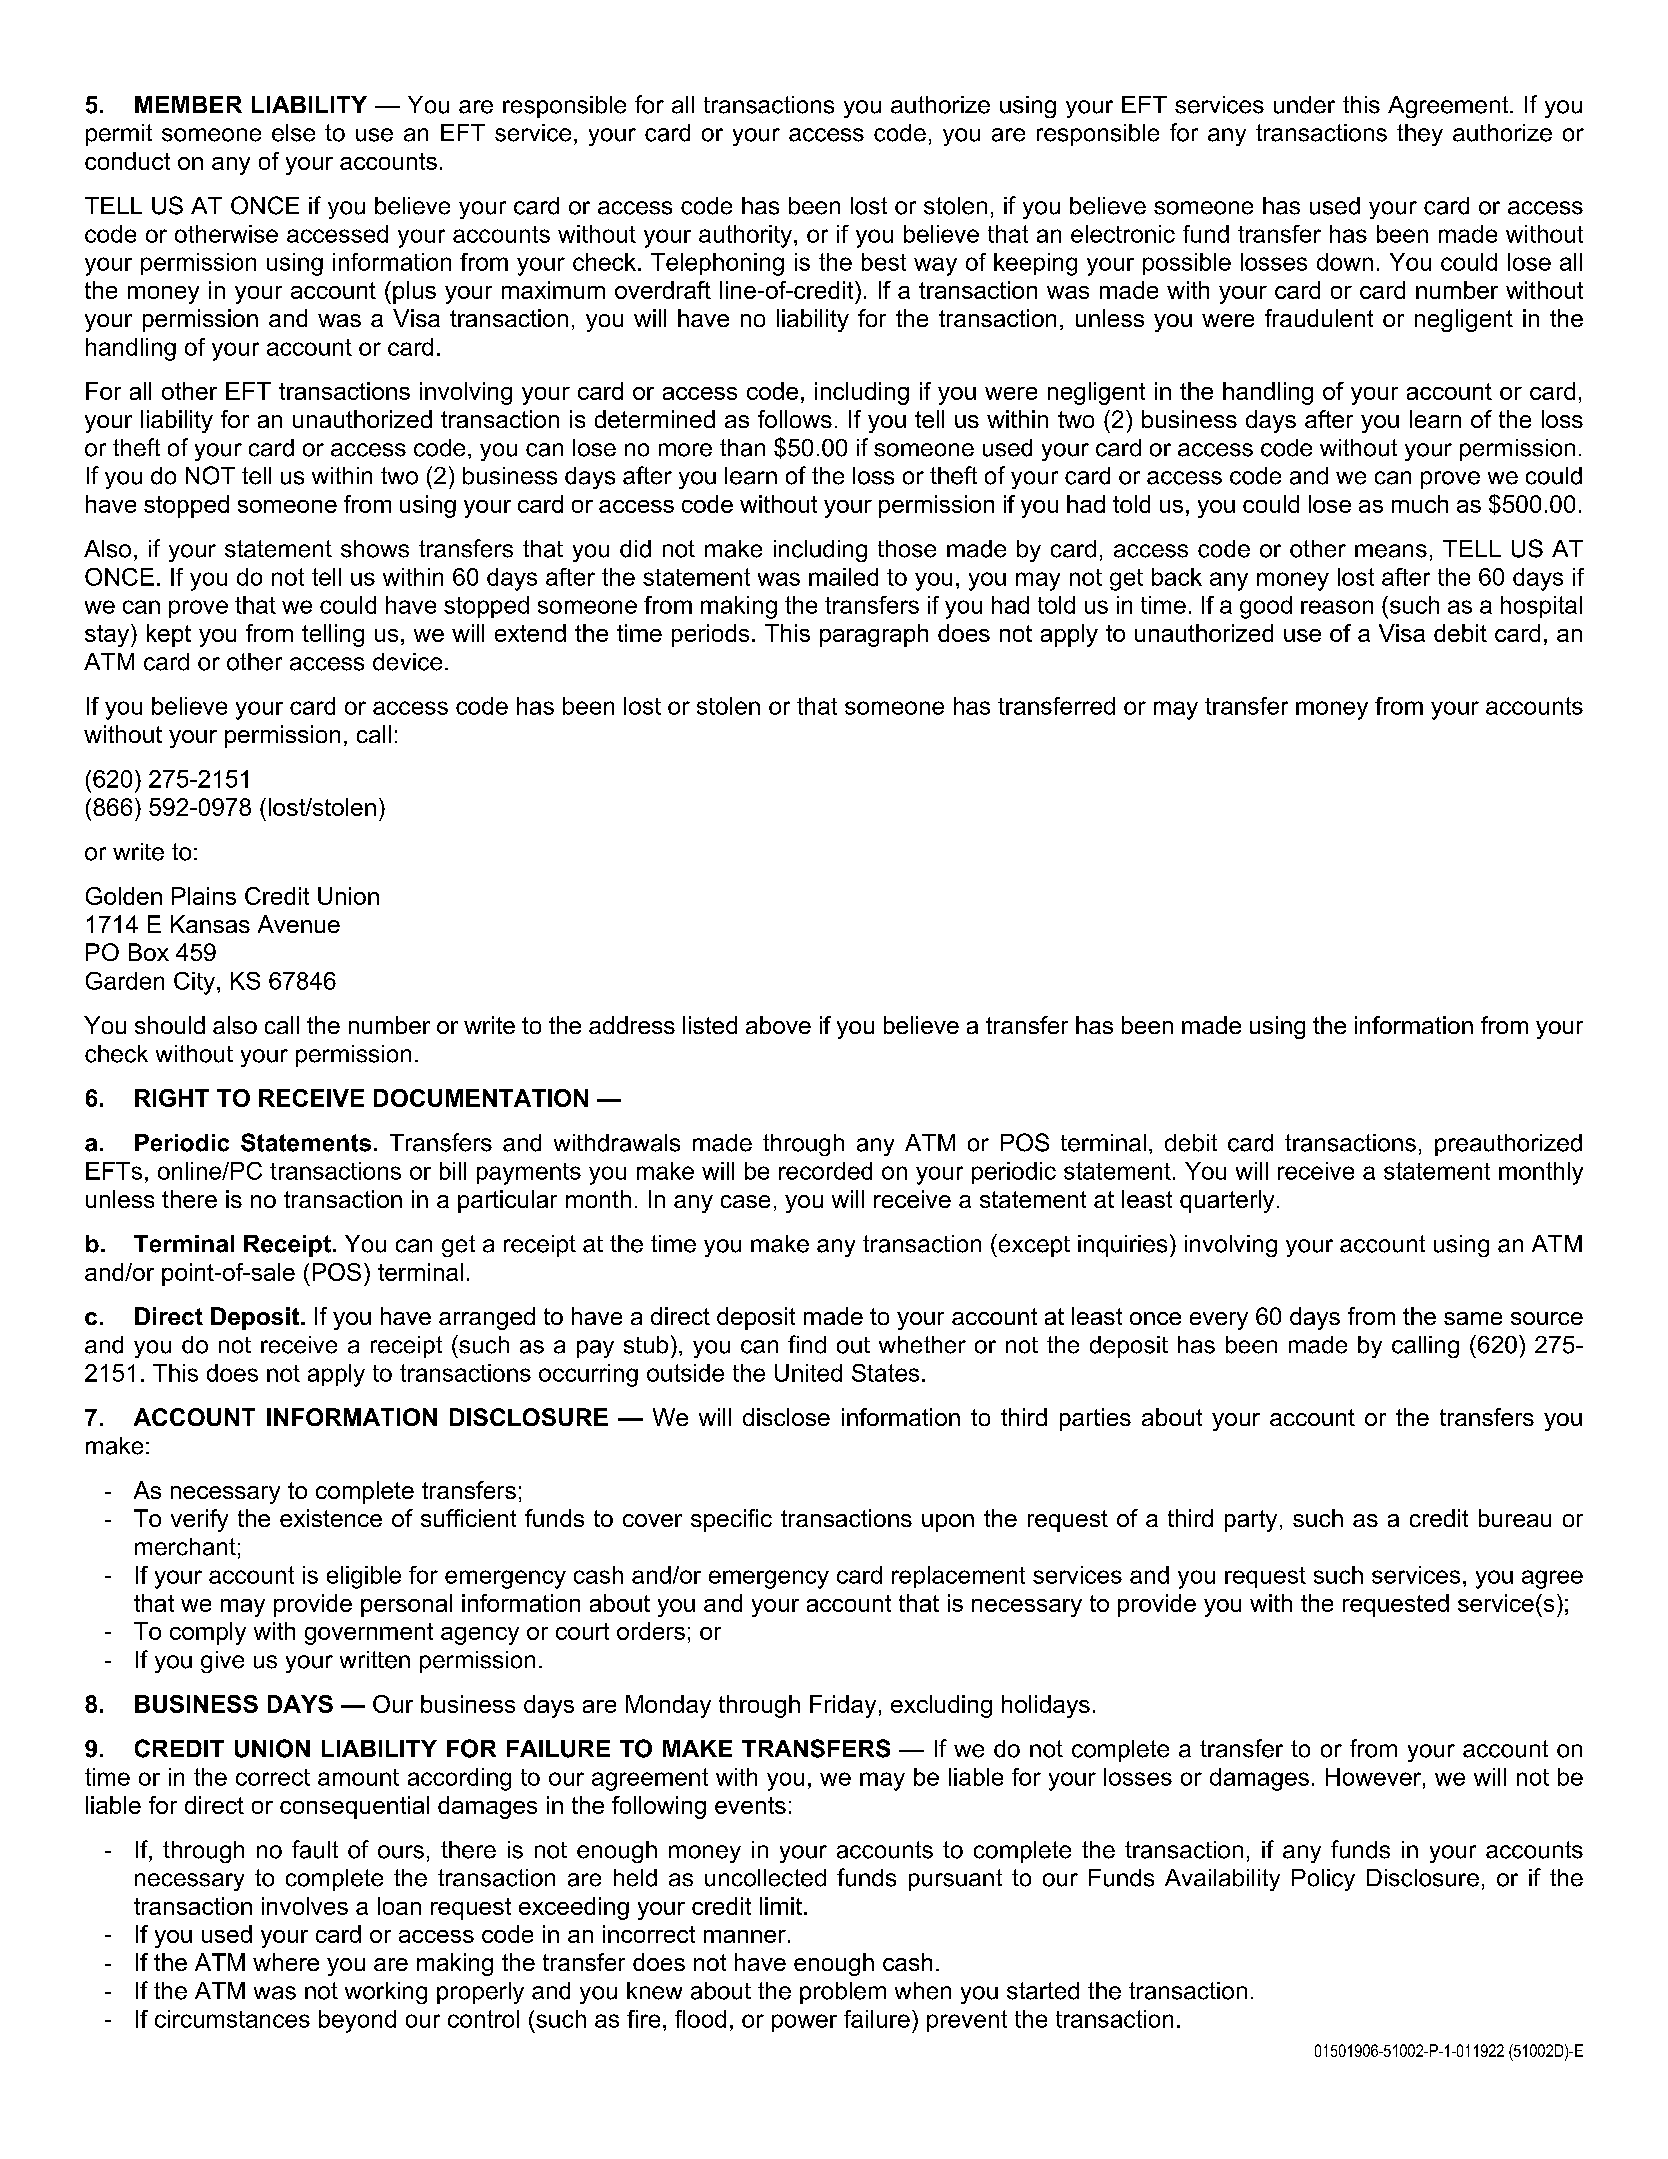 This document has height=2159, width=1668. I want to click on United, so click(808, 1373).
